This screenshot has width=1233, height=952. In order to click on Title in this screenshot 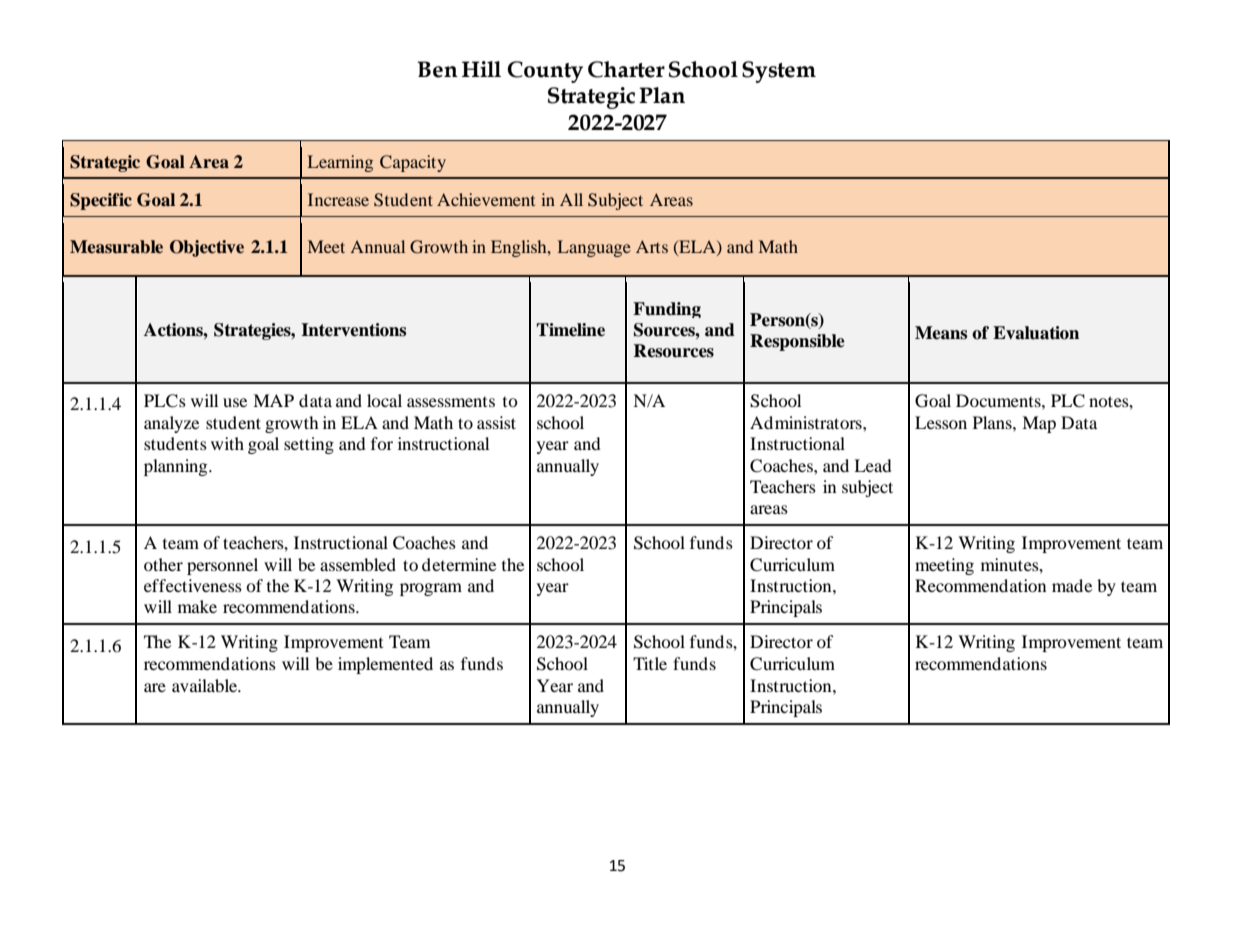, I will do `click(650, 663)`.
